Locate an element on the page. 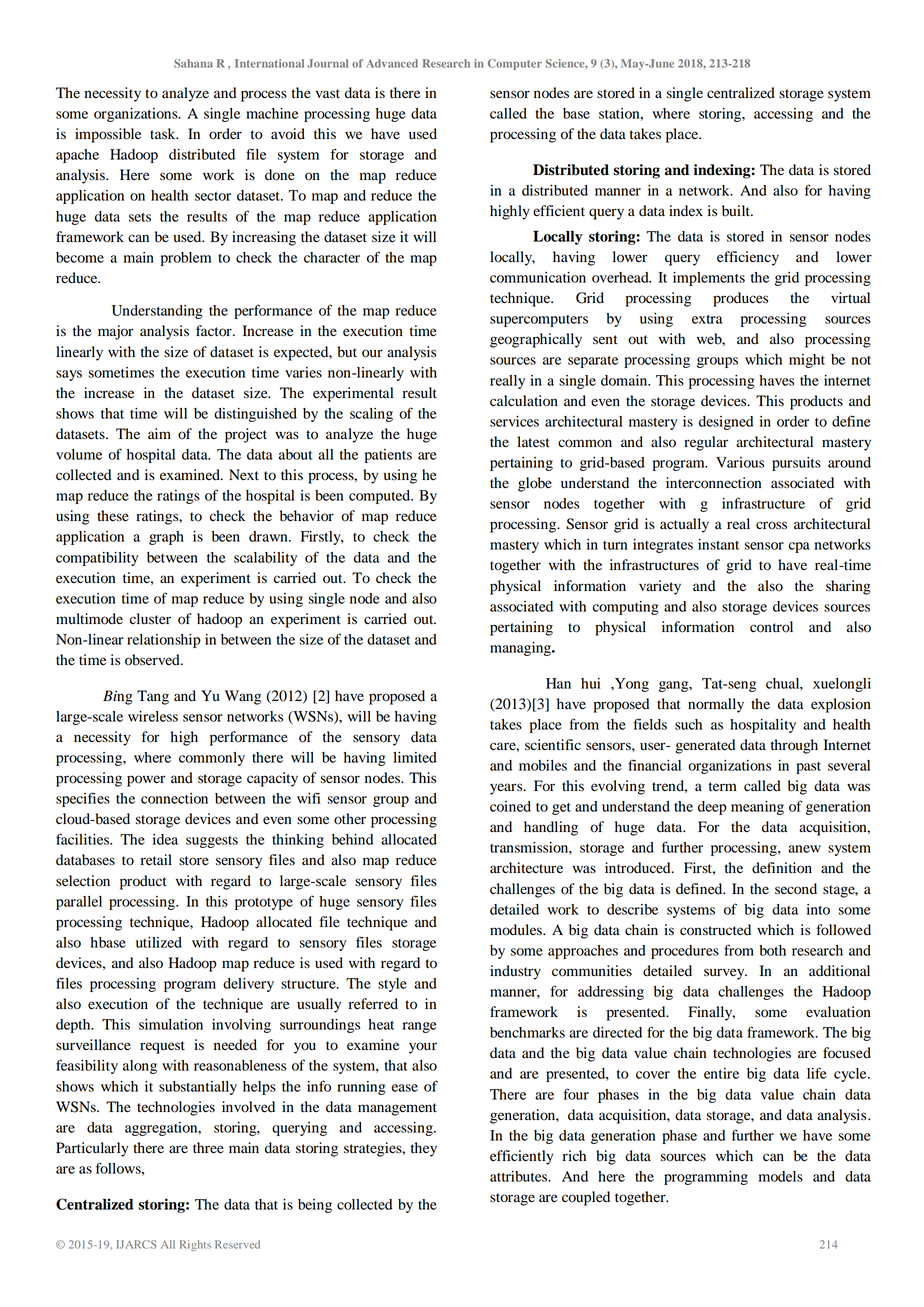 The width and height of the image is (924, 1307). aim is located at coordinates (159, 433).
